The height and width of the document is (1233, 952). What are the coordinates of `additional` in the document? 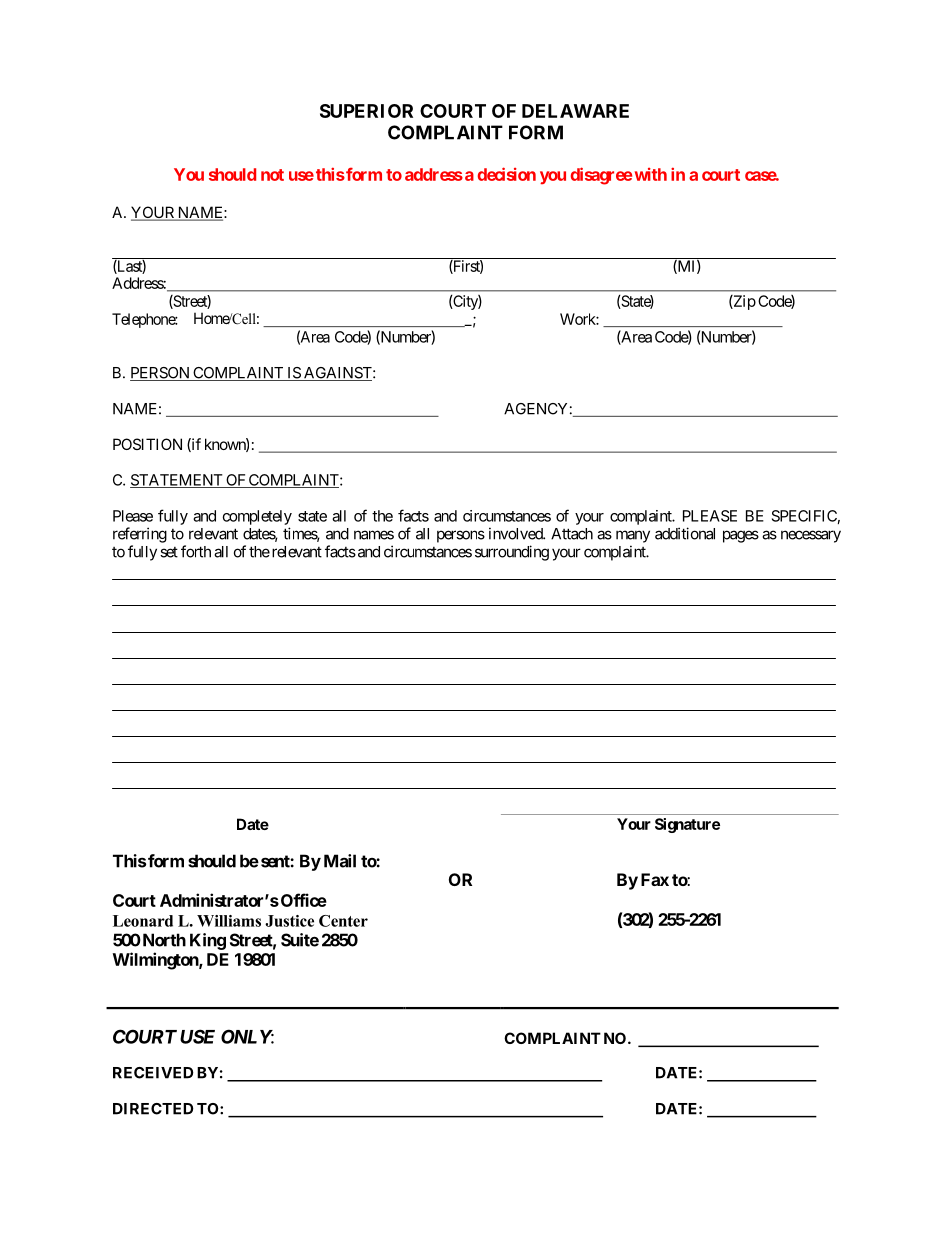 It's located at (685, 533).
